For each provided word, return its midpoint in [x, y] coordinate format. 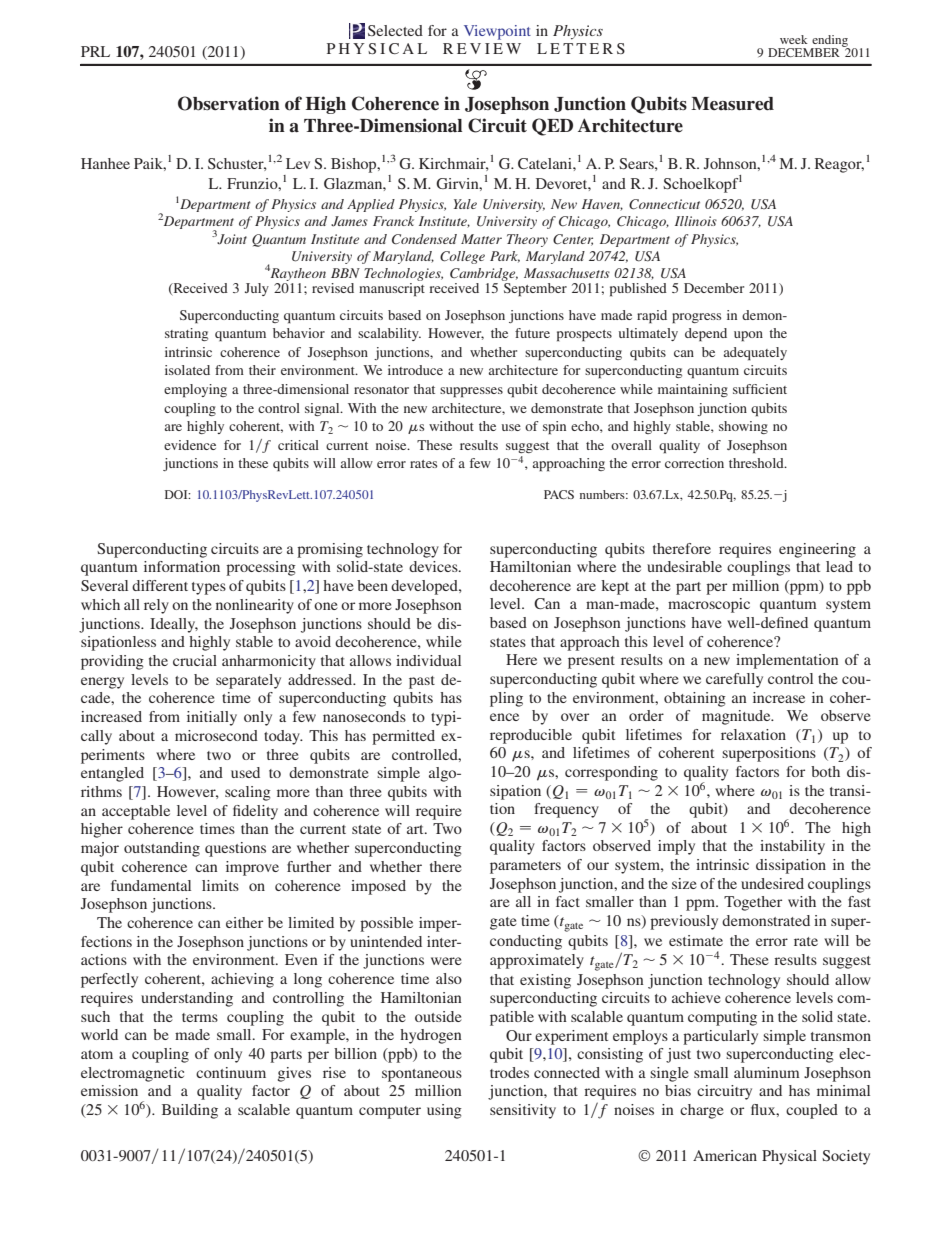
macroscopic [709, 605]
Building [190, 1111]
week [794, 39]
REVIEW [482, 48]
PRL [95, 51]
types [209, 588]
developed [425, 587]
